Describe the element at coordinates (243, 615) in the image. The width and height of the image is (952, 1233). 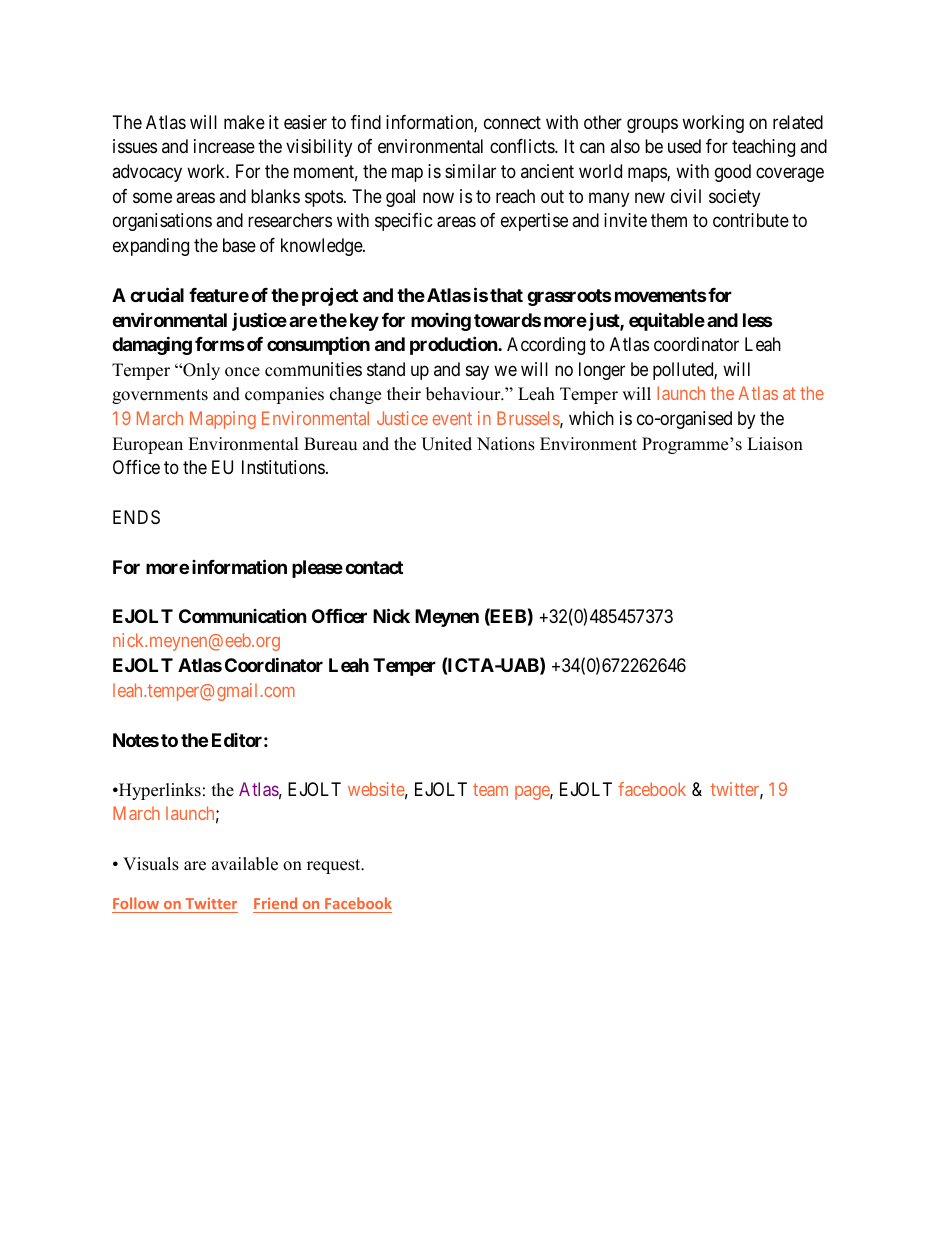
I see `Communication` at that location.
